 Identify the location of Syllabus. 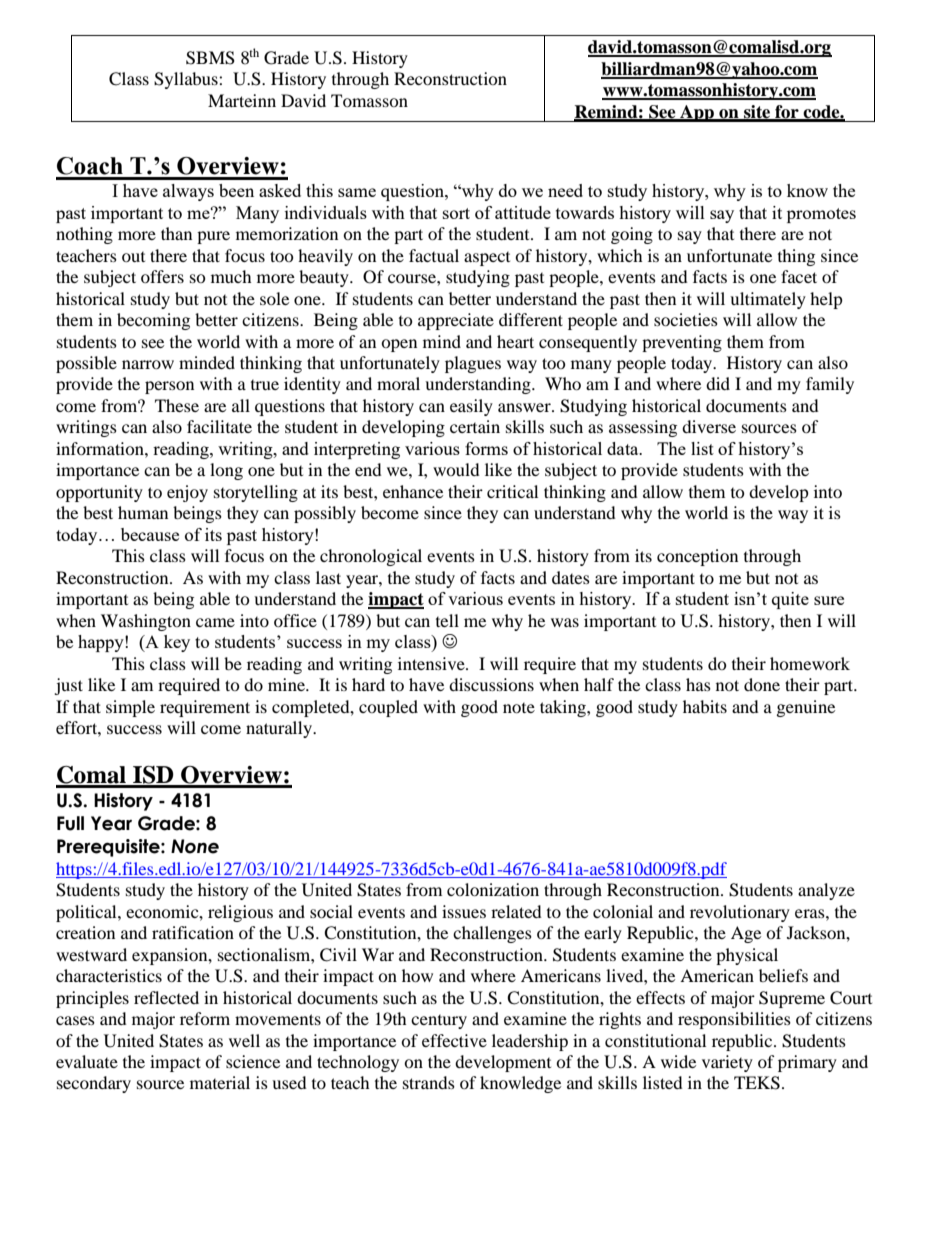
(187, 80).
